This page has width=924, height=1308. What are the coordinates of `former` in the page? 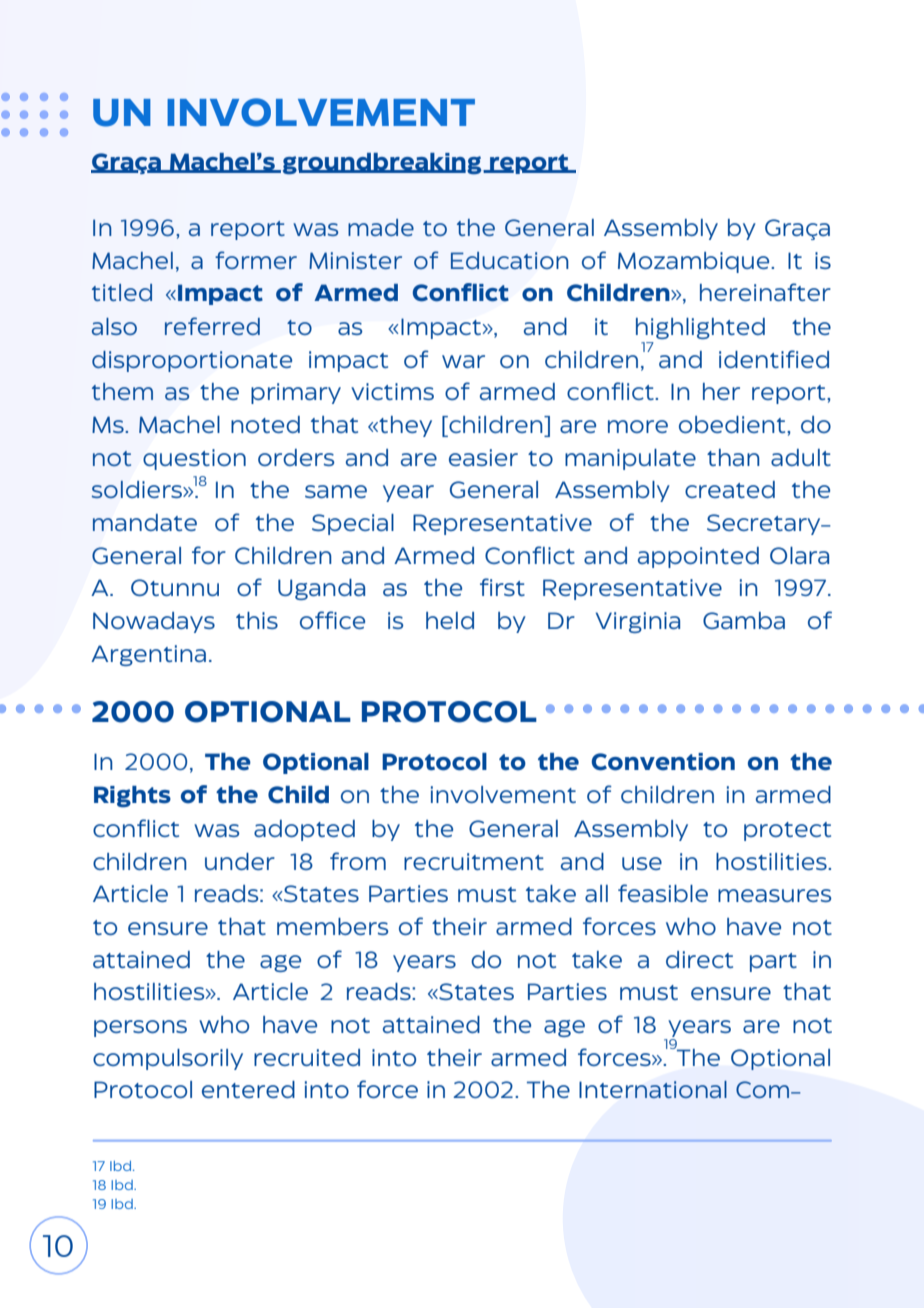 It's located at (256, 260).
